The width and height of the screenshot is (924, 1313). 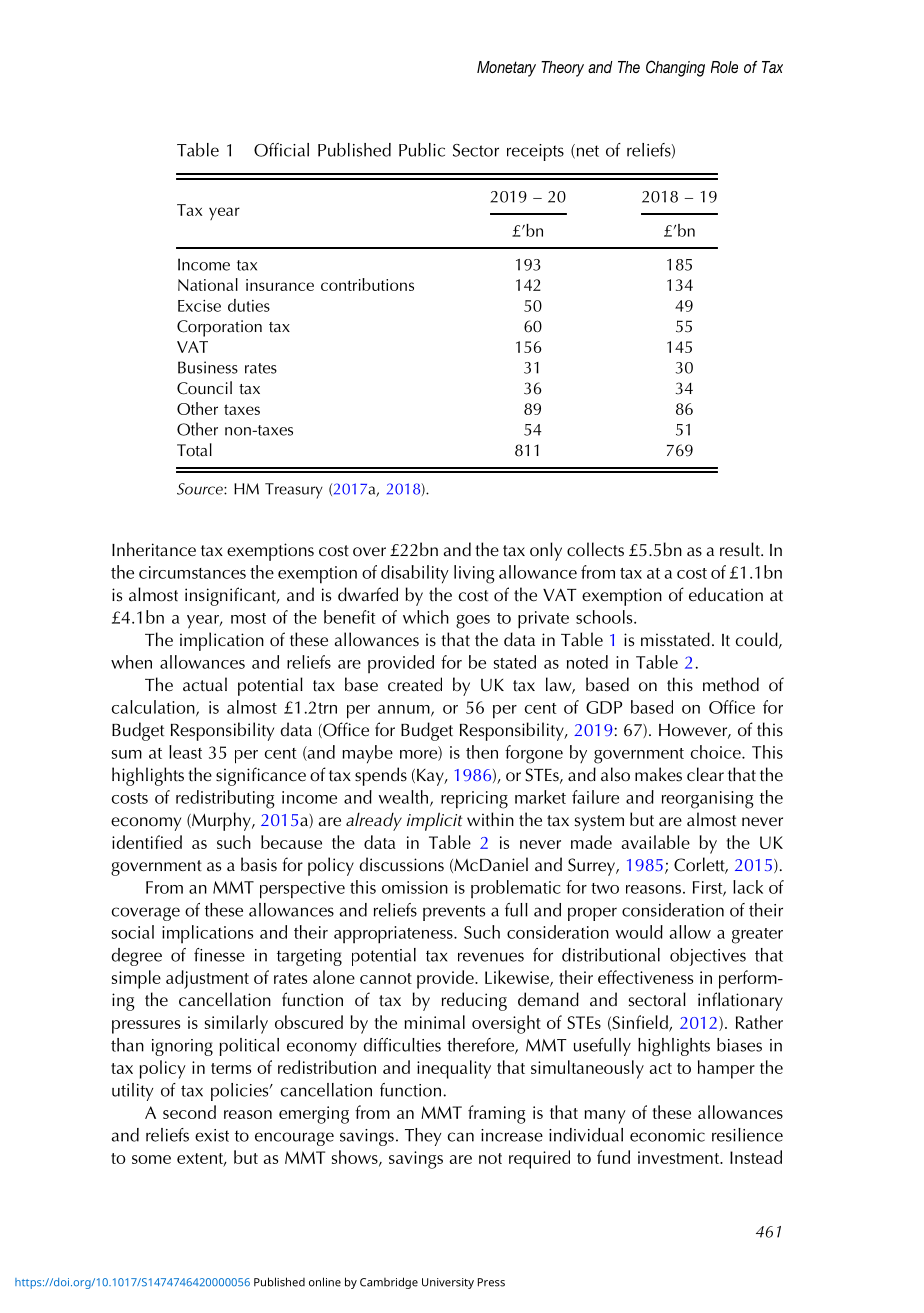 I want to click on Public, so click(x=422, y=150).
